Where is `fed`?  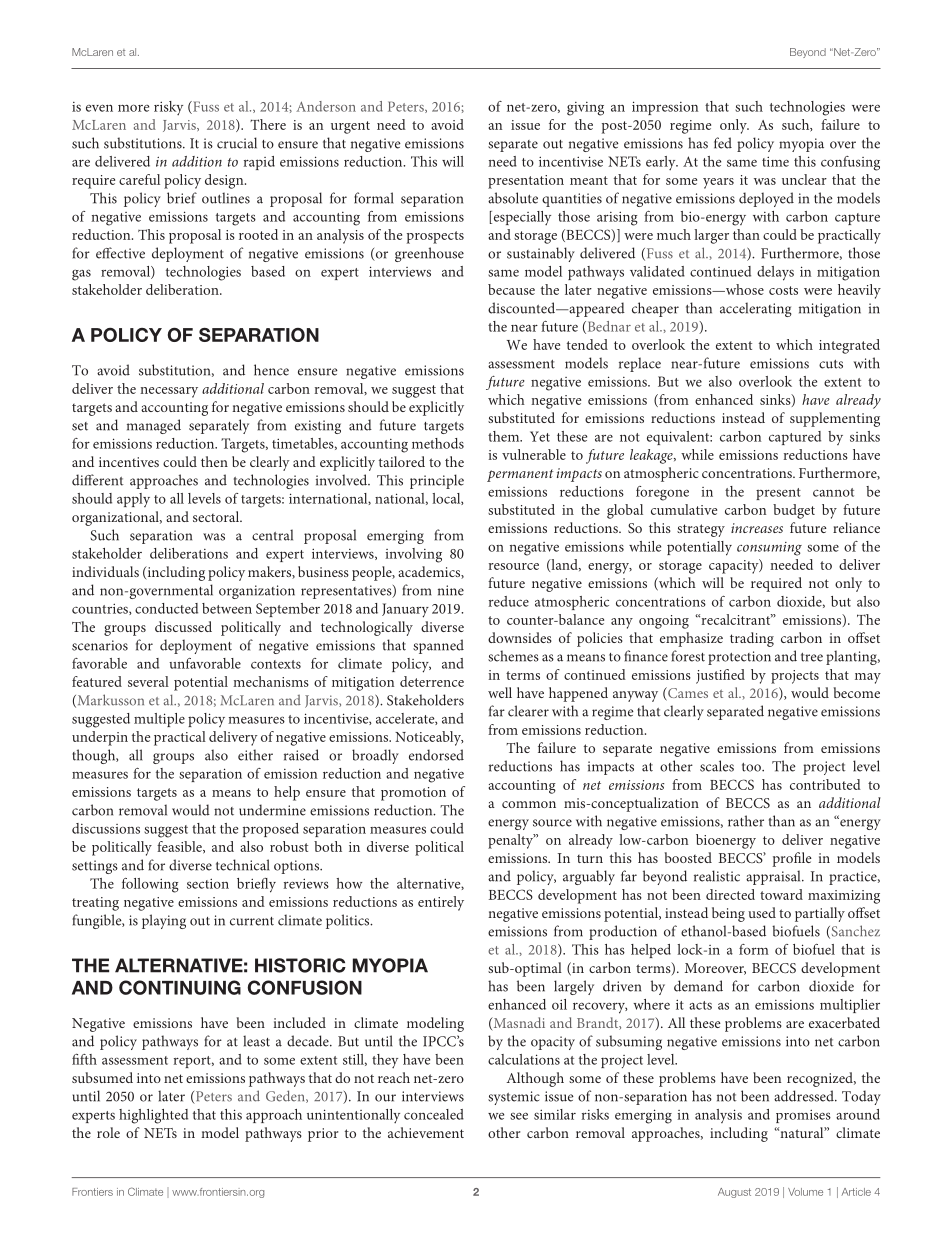 fed is located at coordinates (723, 143).
